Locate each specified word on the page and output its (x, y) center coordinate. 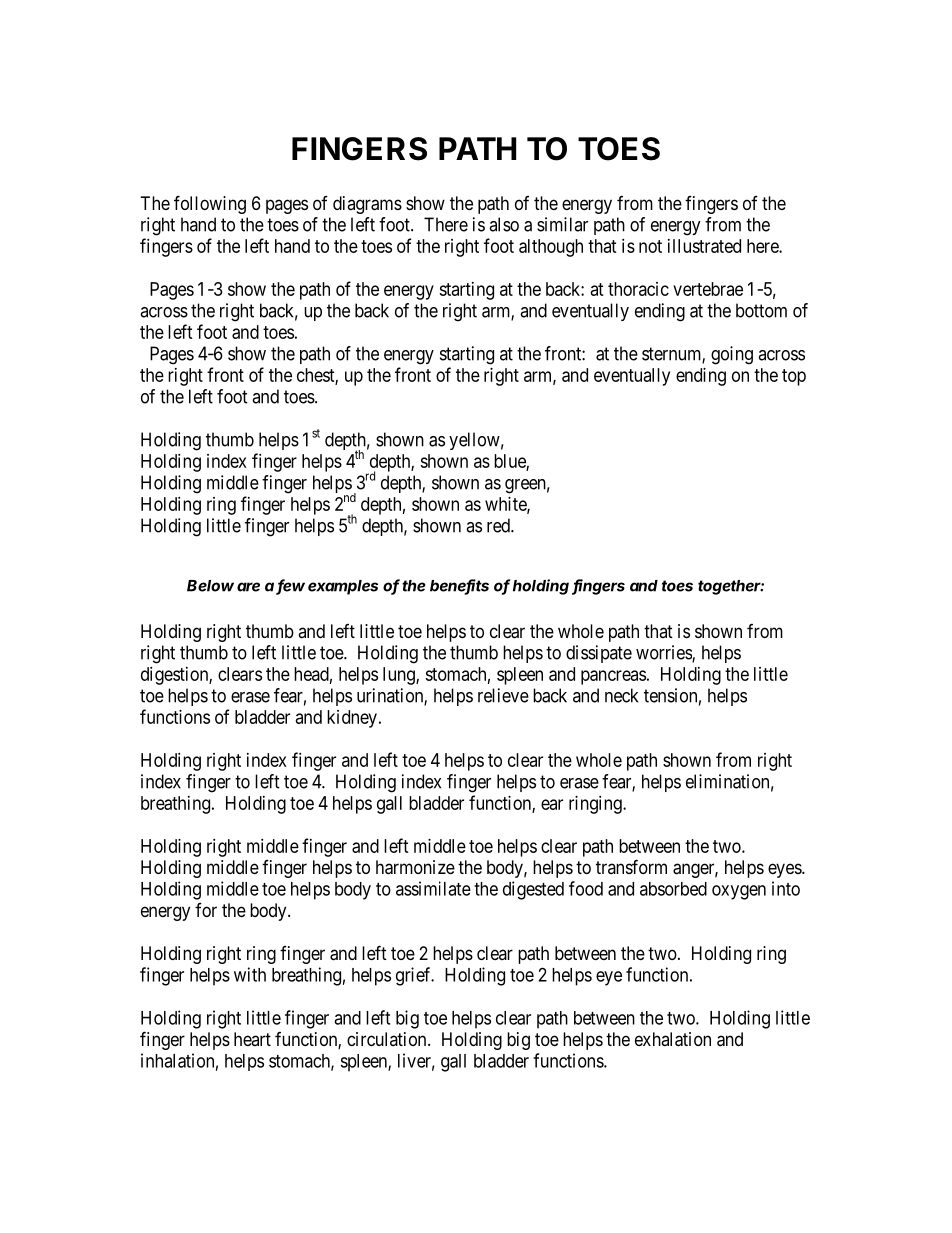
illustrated (704, 246)
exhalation (673, 1039)
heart (252, 1039)
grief (415, 976)
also (504, 224)
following (210, 204)
